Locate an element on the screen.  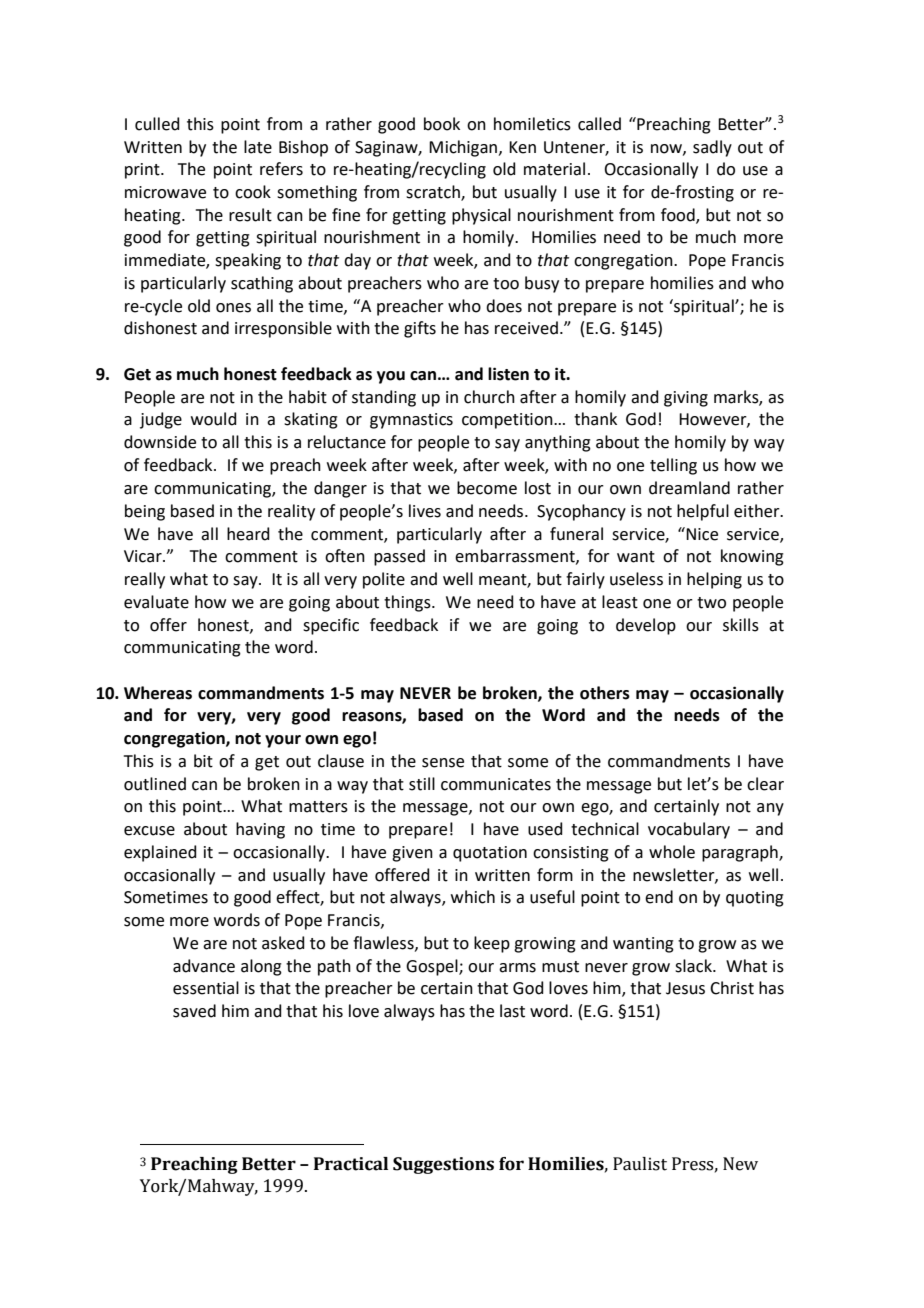
Michigan is located at coordinates (464, 148).
